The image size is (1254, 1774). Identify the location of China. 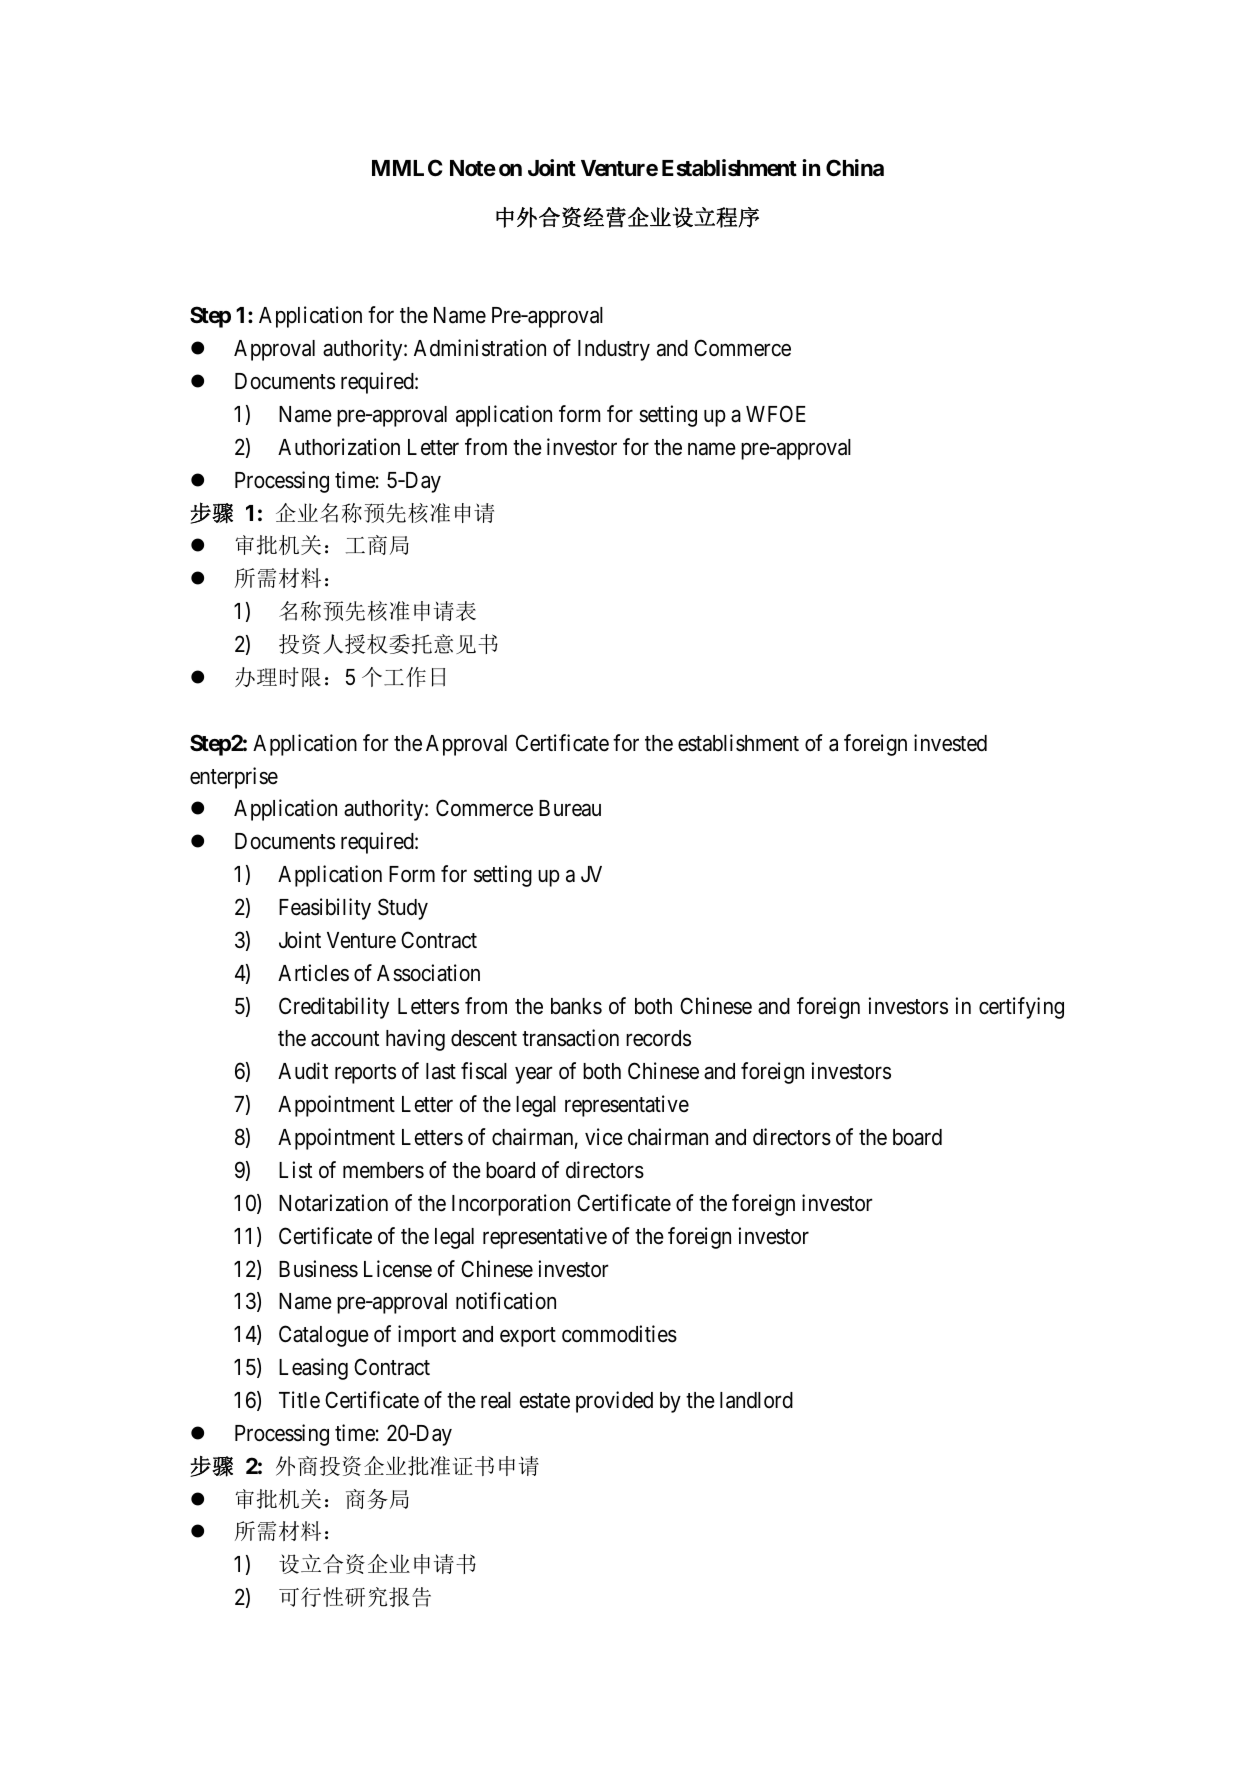
(855, 167).
